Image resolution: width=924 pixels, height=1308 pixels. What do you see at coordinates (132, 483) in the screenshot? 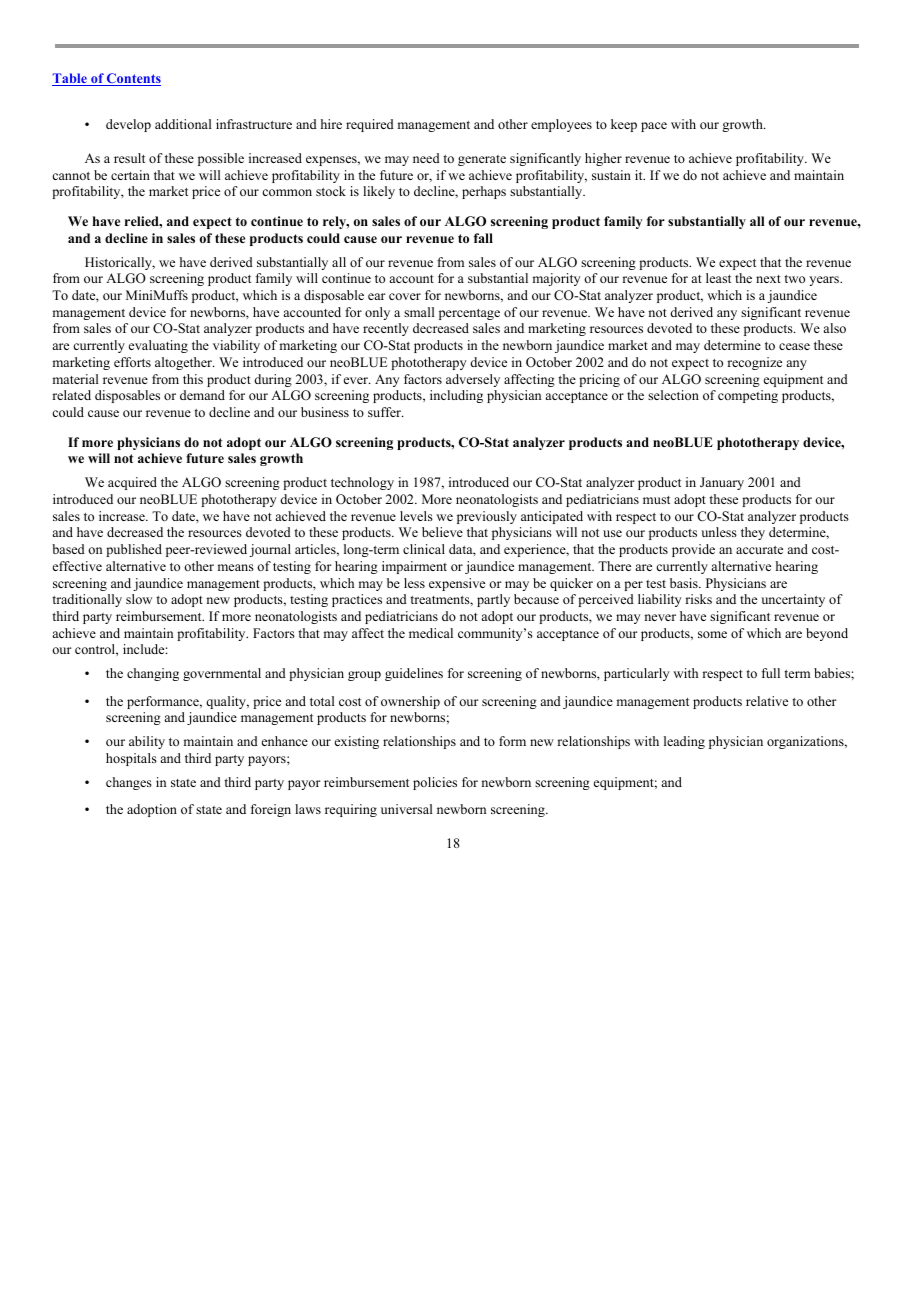
I see `acquired` at bounding box center [132, 483].
